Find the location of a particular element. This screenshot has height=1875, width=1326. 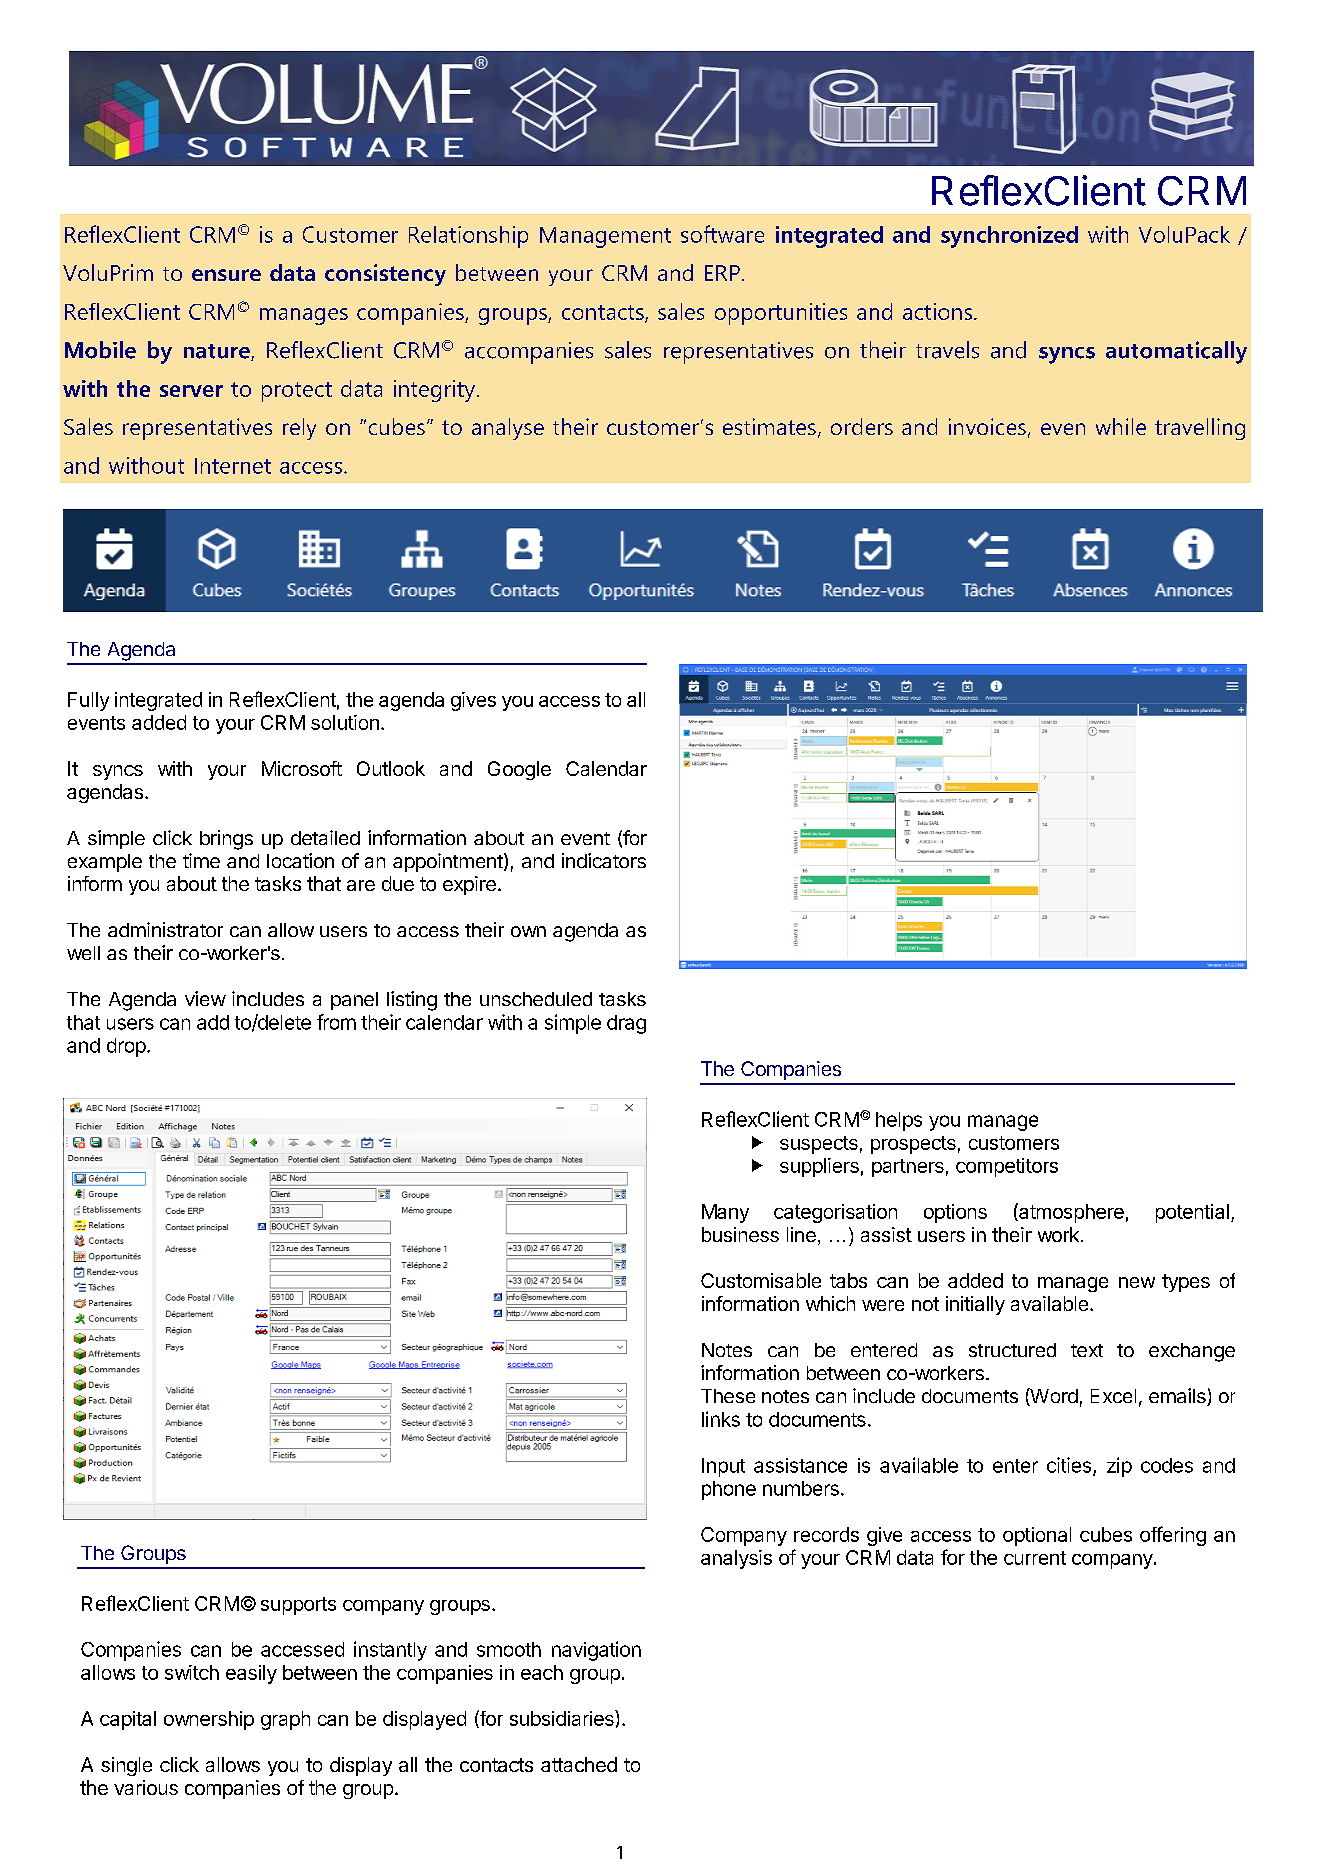

attached is located at coordinates (579, 1764).
